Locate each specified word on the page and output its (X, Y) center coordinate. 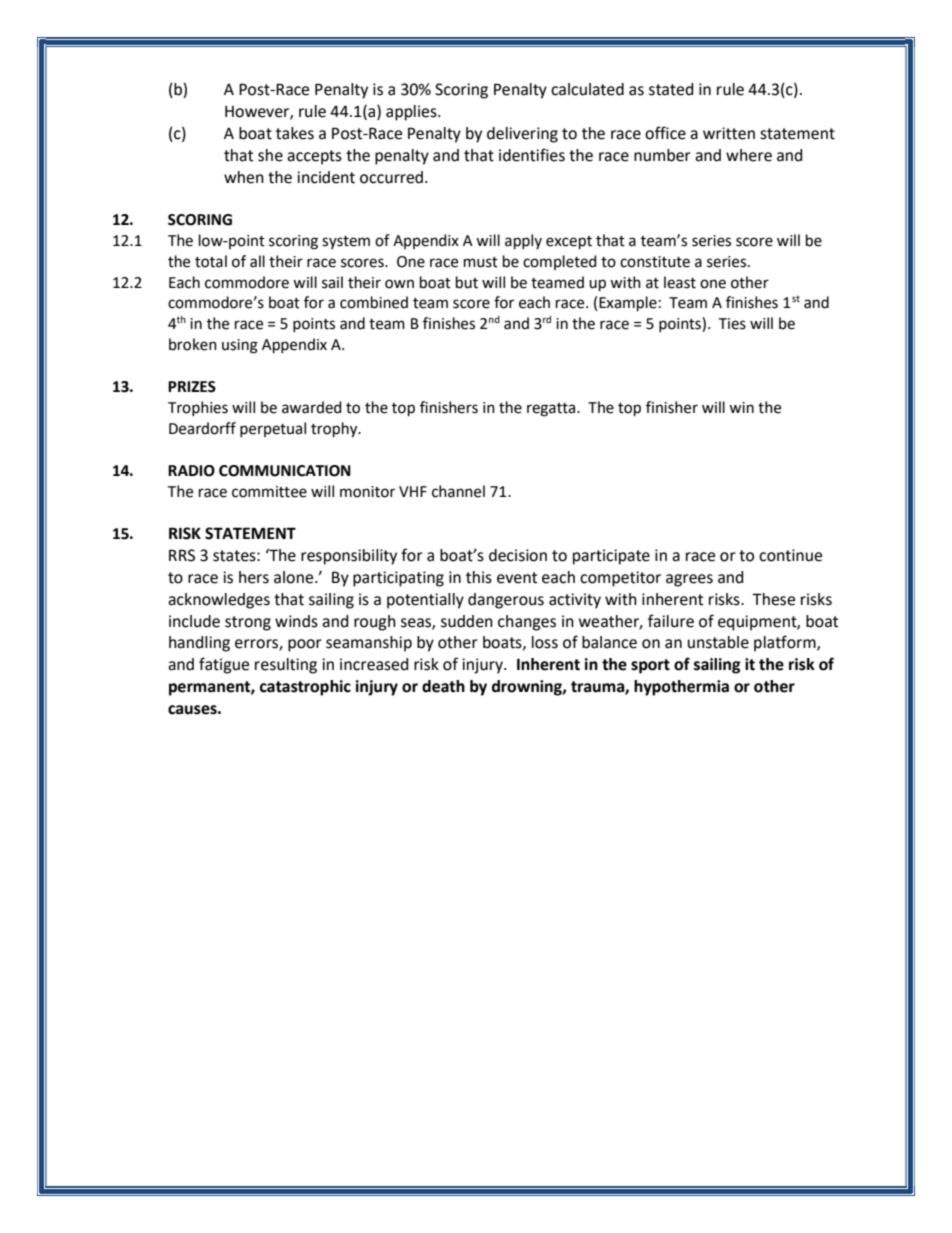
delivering (522, 135)
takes (295, 133)
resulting (286, 666)
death (443, 686)
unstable (718, 642)
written (729, 133)
